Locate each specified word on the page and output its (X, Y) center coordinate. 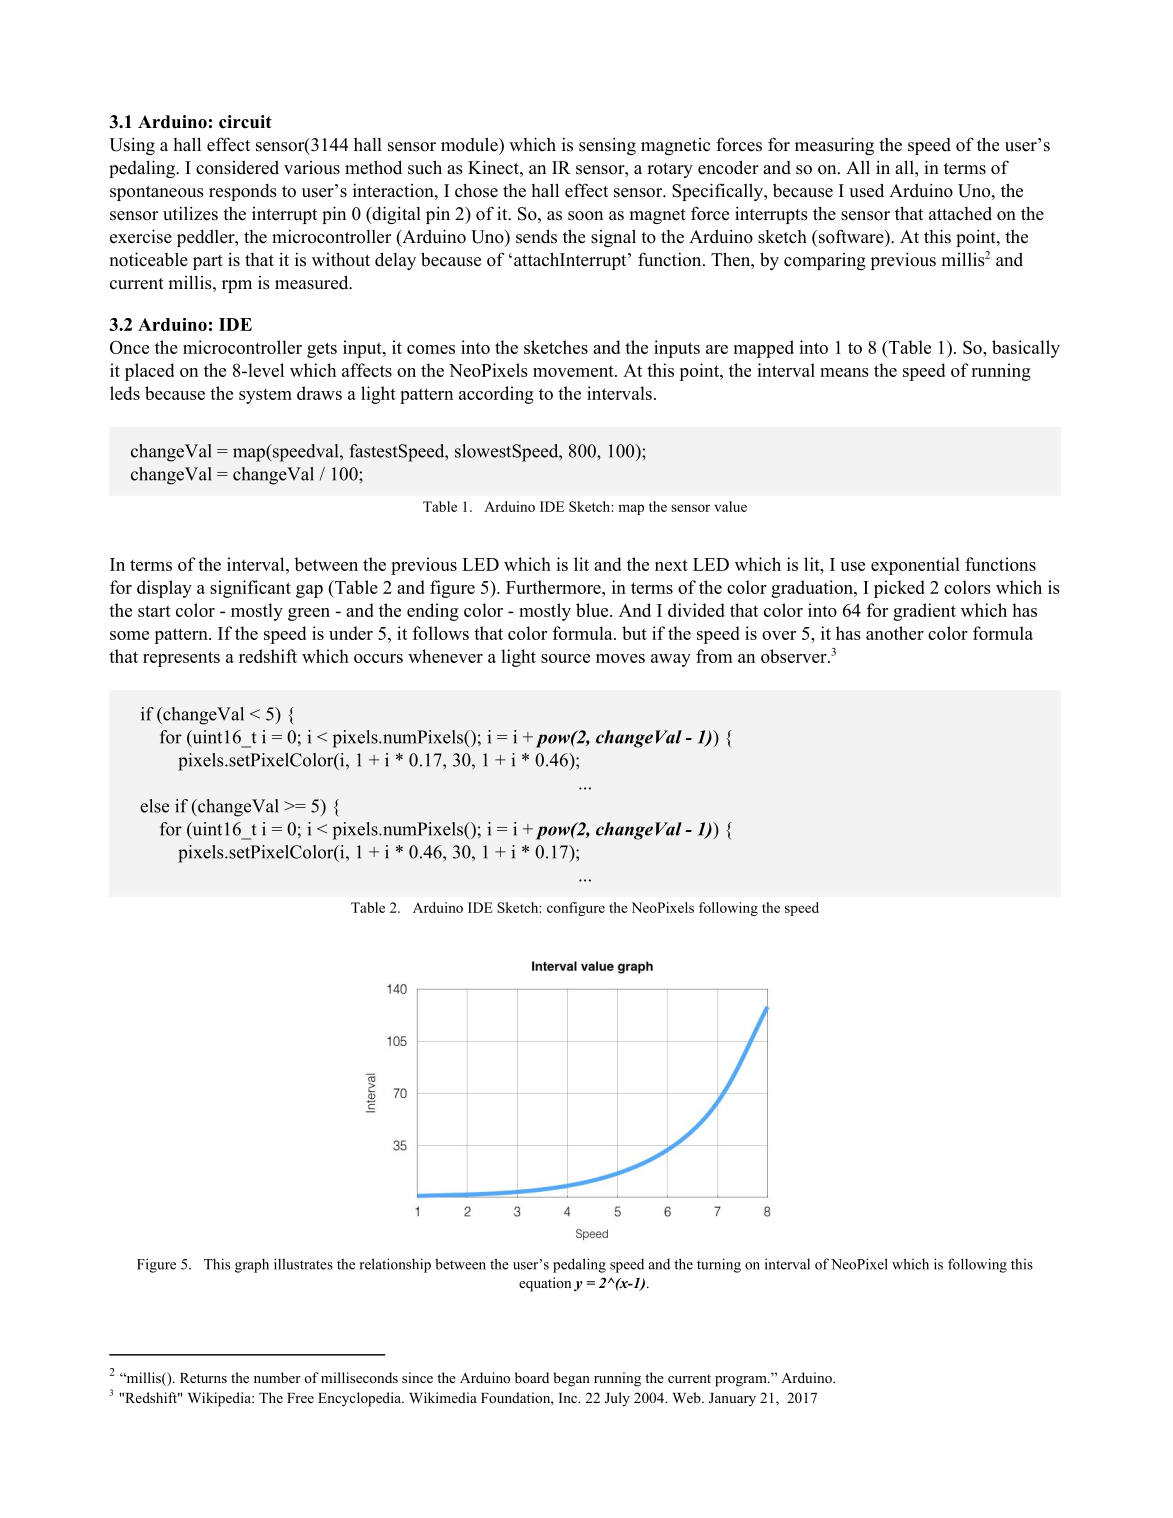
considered (237, 167)
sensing (607, 146)
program (742, 1381)
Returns (203, 1378)
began (571, 1379)
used (866, 190)
